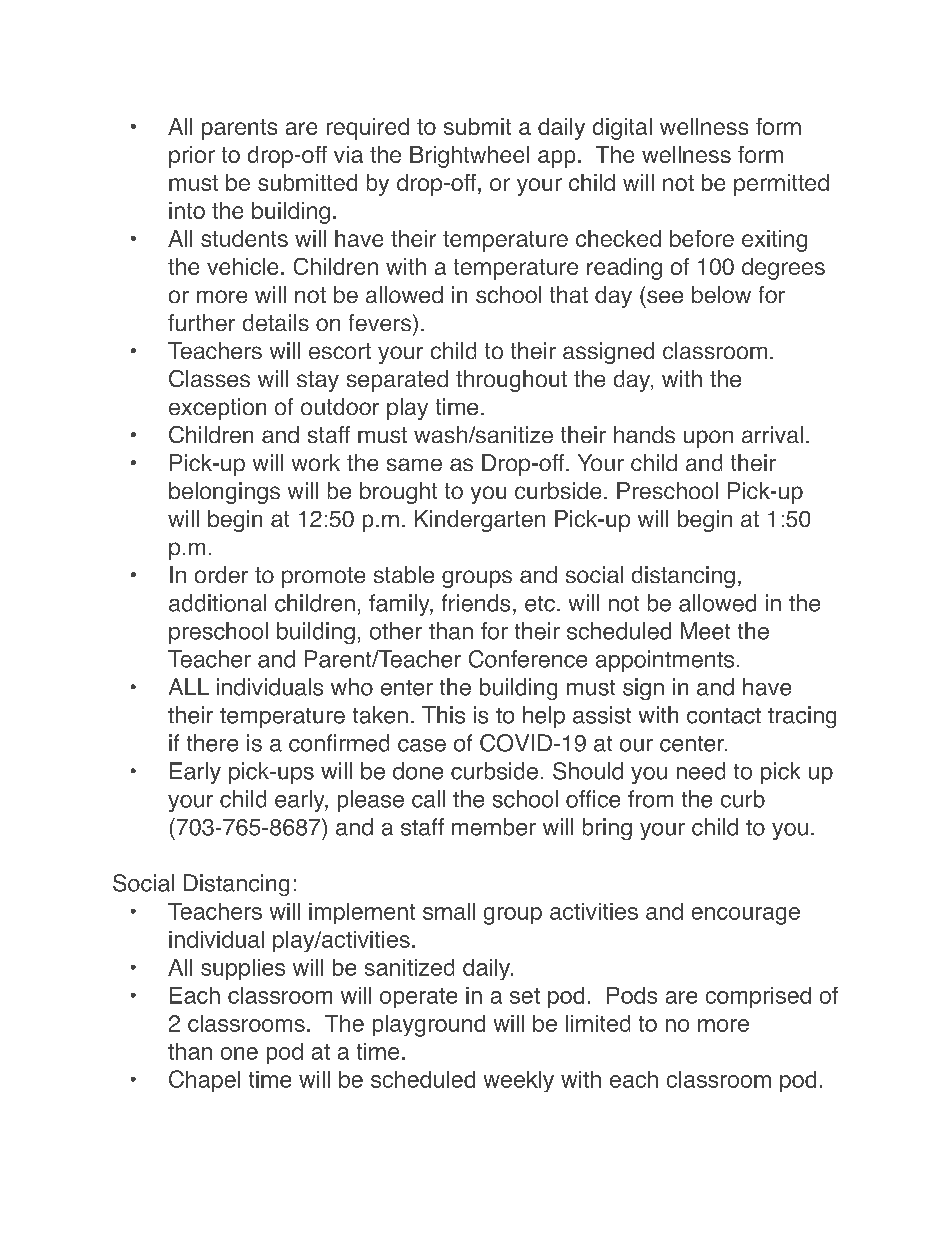 This screenshot has width=952, height=1233. What do you see at coordinates (212, 743) in the screenshot?
I see `there` at bounding box center [212, 743].
